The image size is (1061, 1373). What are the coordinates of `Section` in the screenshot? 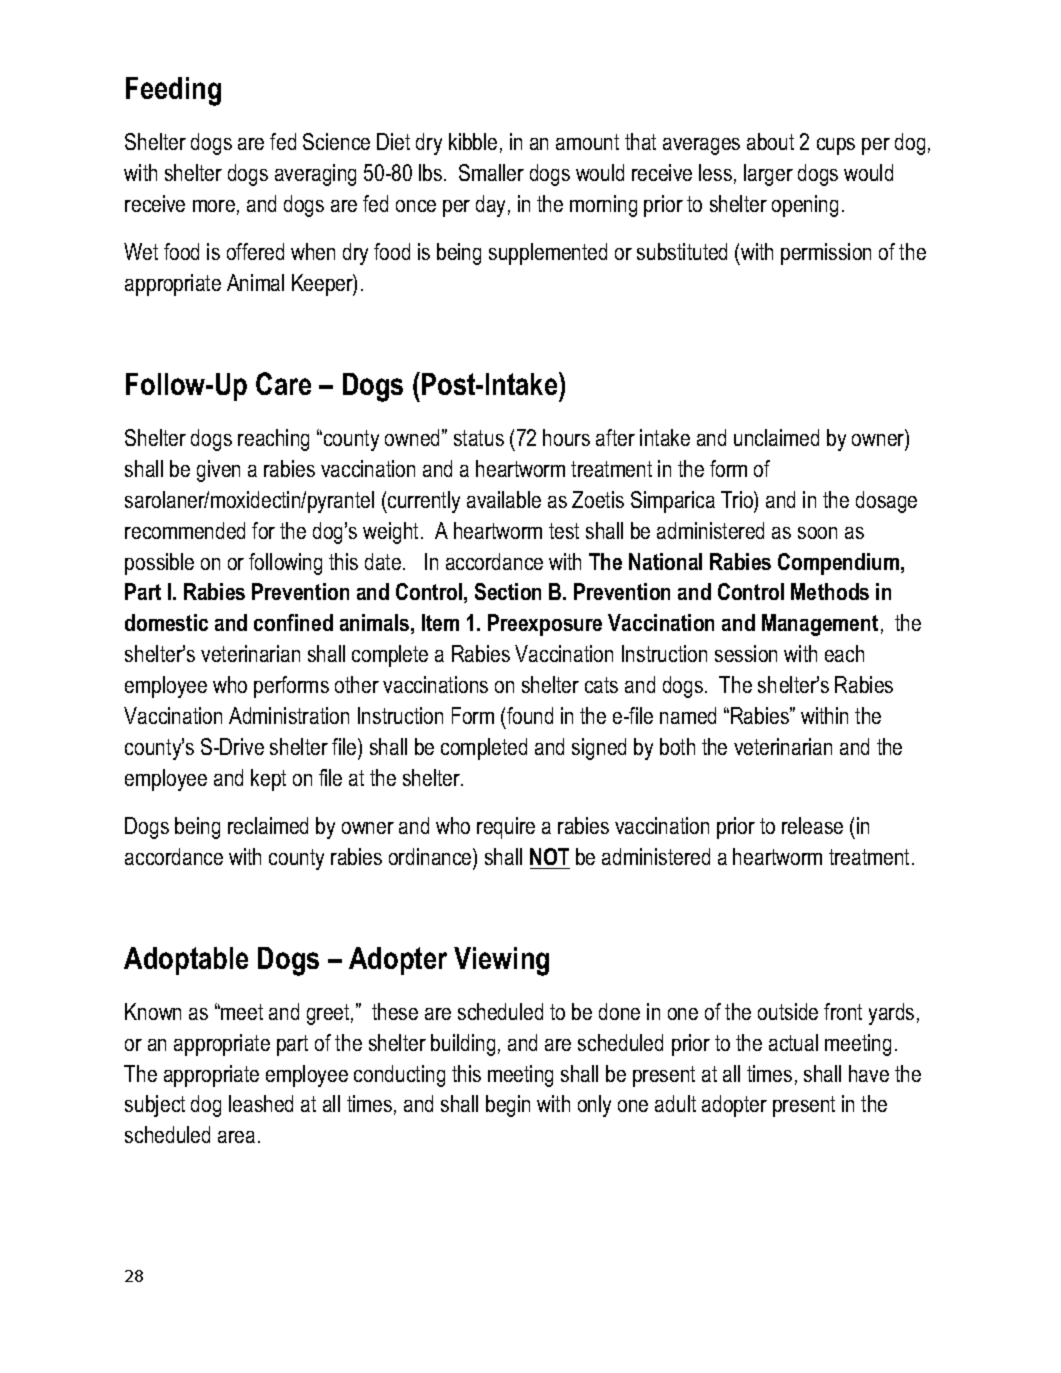 It's located at (508, 591).
